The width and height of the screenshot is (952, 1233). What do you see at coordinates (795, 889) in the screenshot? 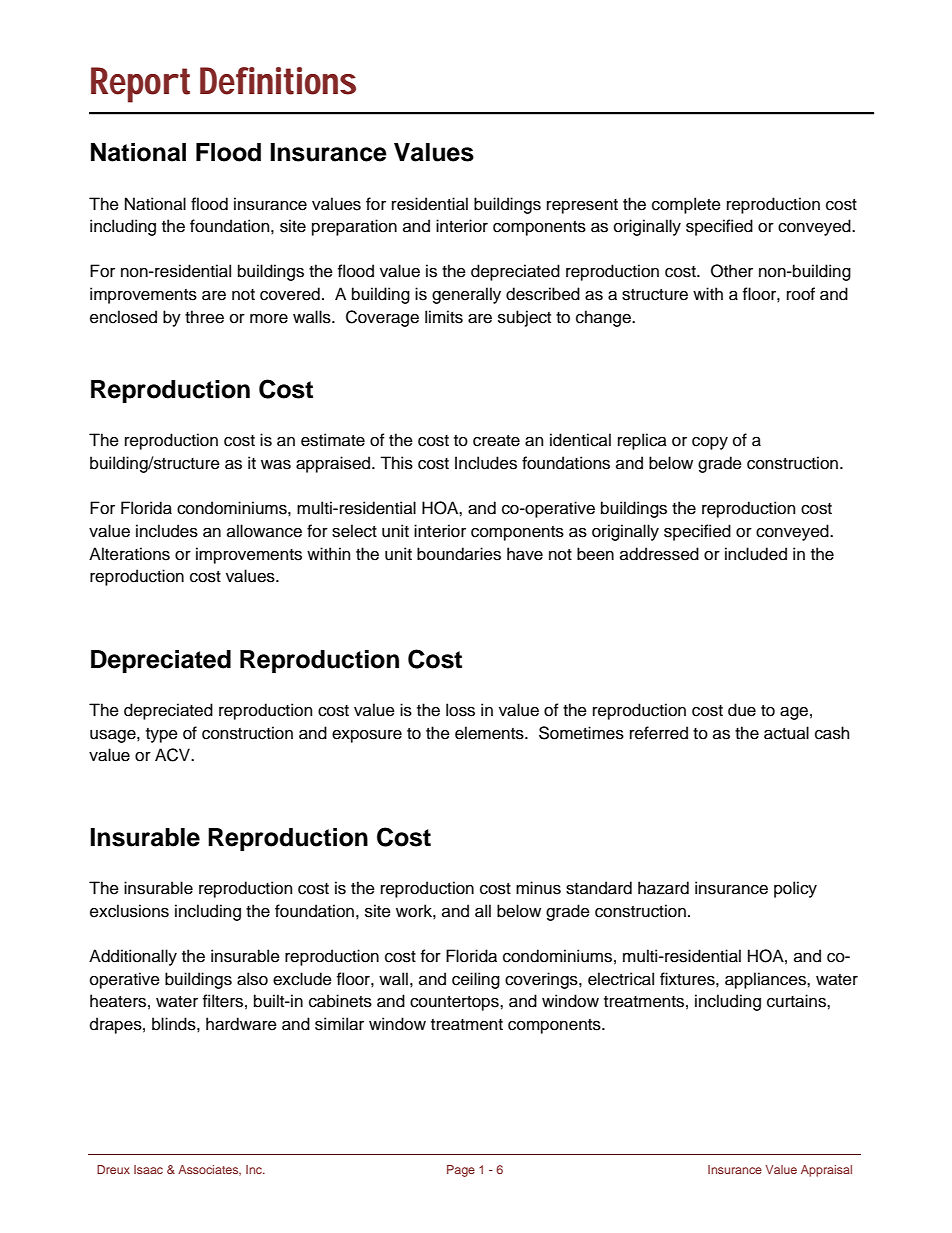
I see `policy` at bounding box center [795, 889].
